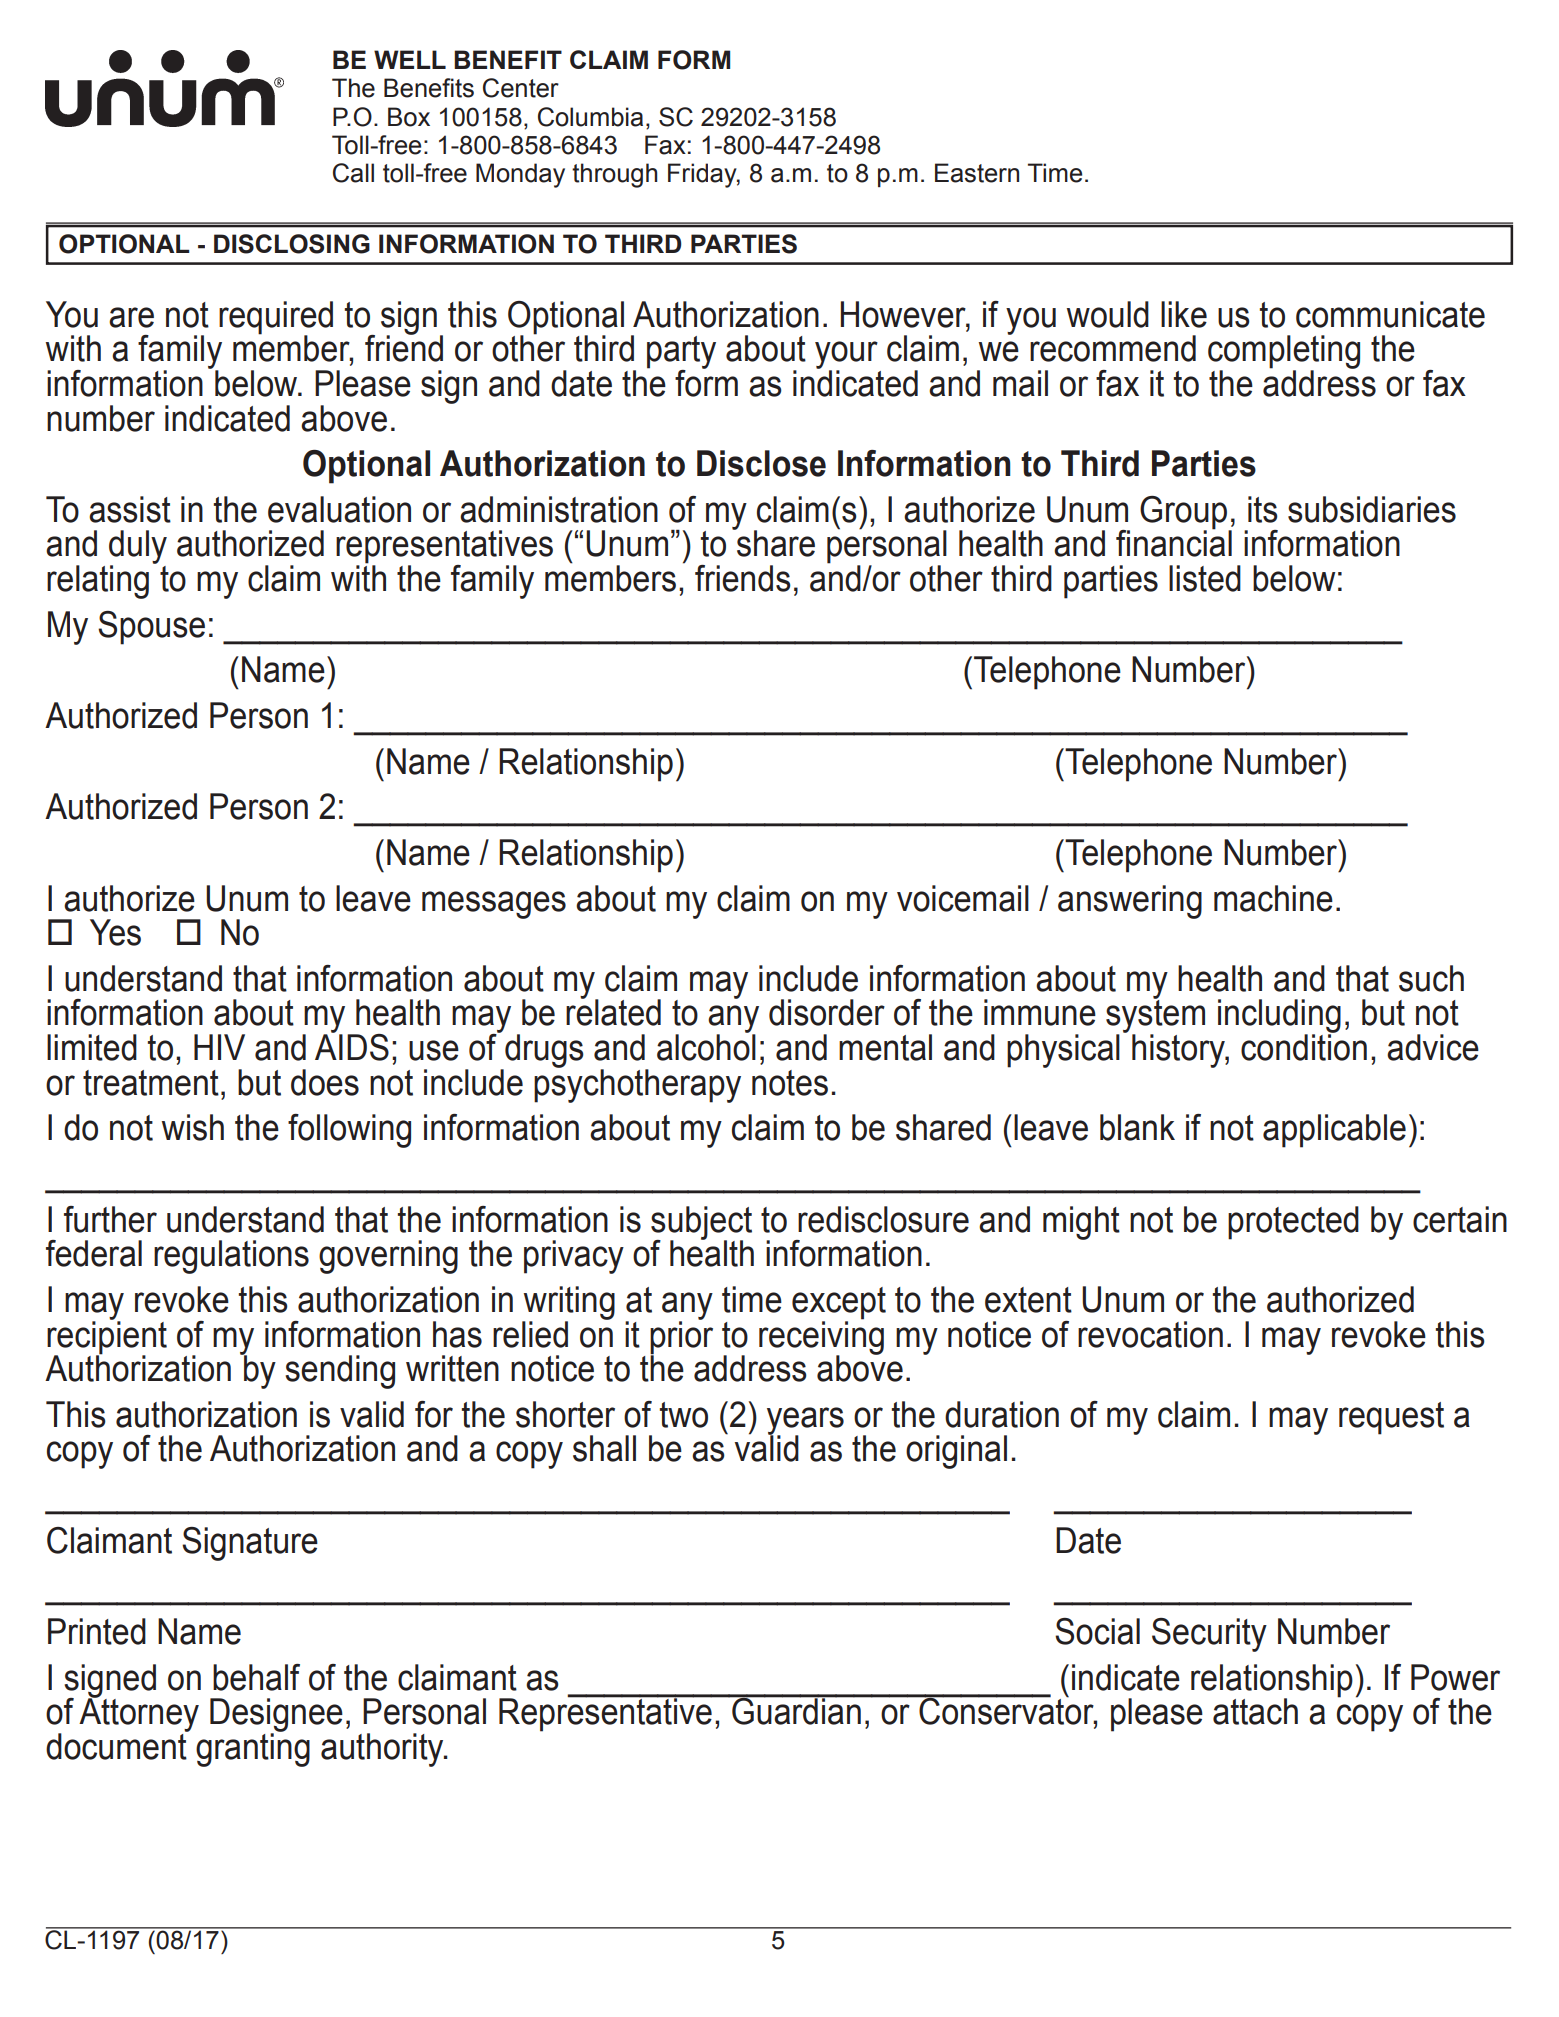 The width and height of the document is (1559, 2017). I want to click on Spouse, so click(151, 628).
